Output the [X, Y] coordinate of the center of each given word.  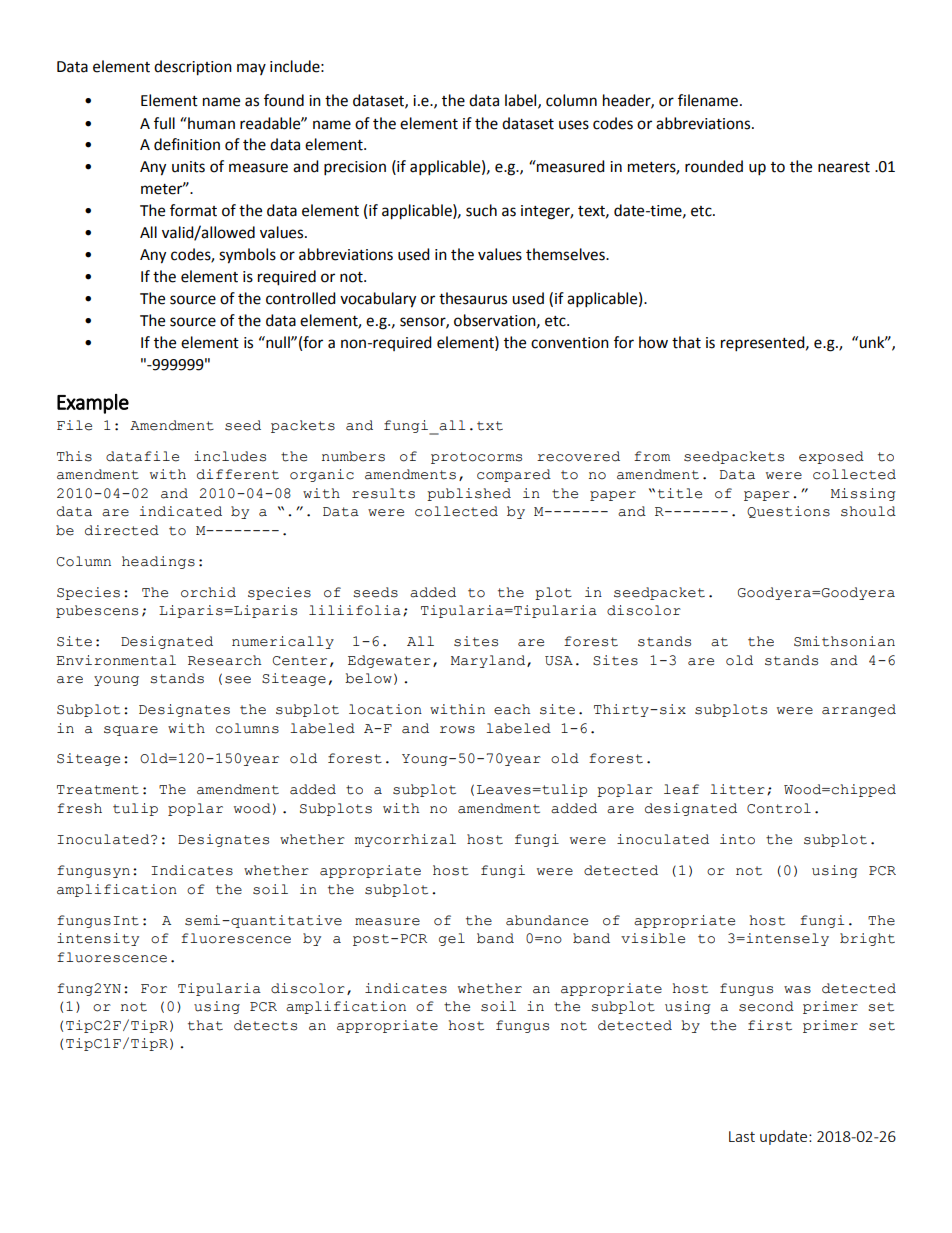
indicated [181, 511]
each [512, 709]
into [737, 839]
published [469, 494]
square [131, 731]
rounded [714, 166]
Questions [788, 512]
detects [265, 1025]
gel [452, 939]
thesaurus [473, 298]
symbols [247, 256]
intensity [98, 939]
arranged [859, 710]
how [653, 342]
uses [574, 125]
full [164, 123]
